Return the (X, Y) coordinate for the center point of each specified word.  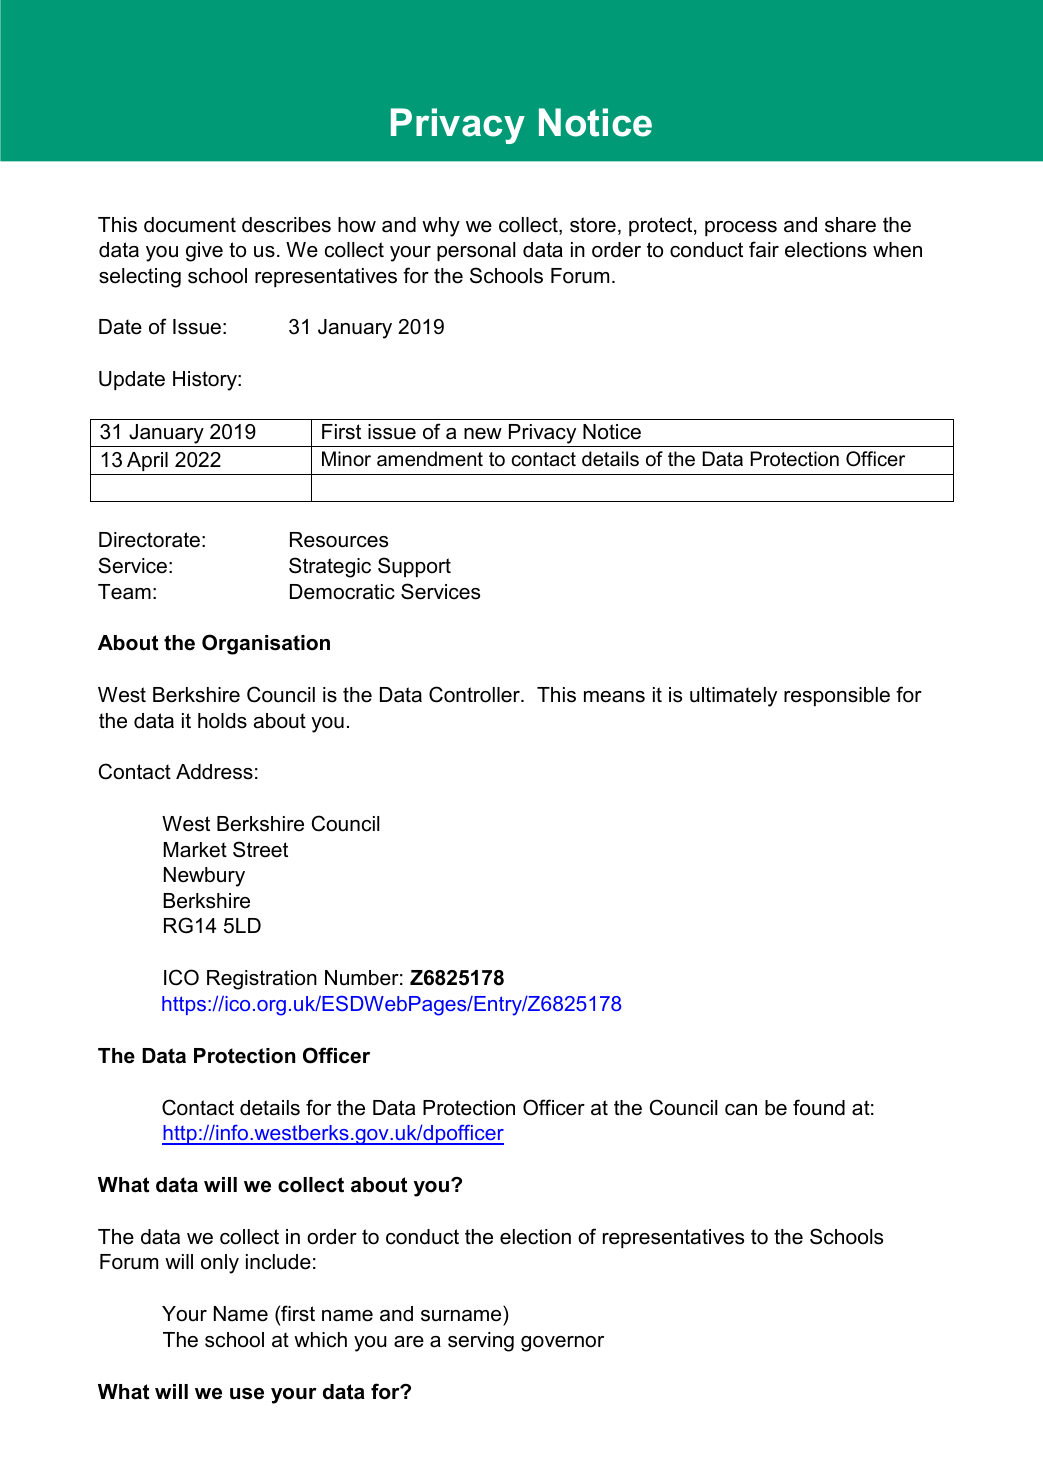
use (247, 1394)
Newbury (204, 877)
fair (764, 249)
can (741, 1110)
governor (562, 1344)
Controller (475, 694)
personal (476, 251)
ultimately (733, 697)
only (220, 1264)
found (819, 1107)
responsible (837, 696)
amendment (430, 459)
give (204, 252)
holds (222, 721)
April (147, 461)
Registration (262, 980)
